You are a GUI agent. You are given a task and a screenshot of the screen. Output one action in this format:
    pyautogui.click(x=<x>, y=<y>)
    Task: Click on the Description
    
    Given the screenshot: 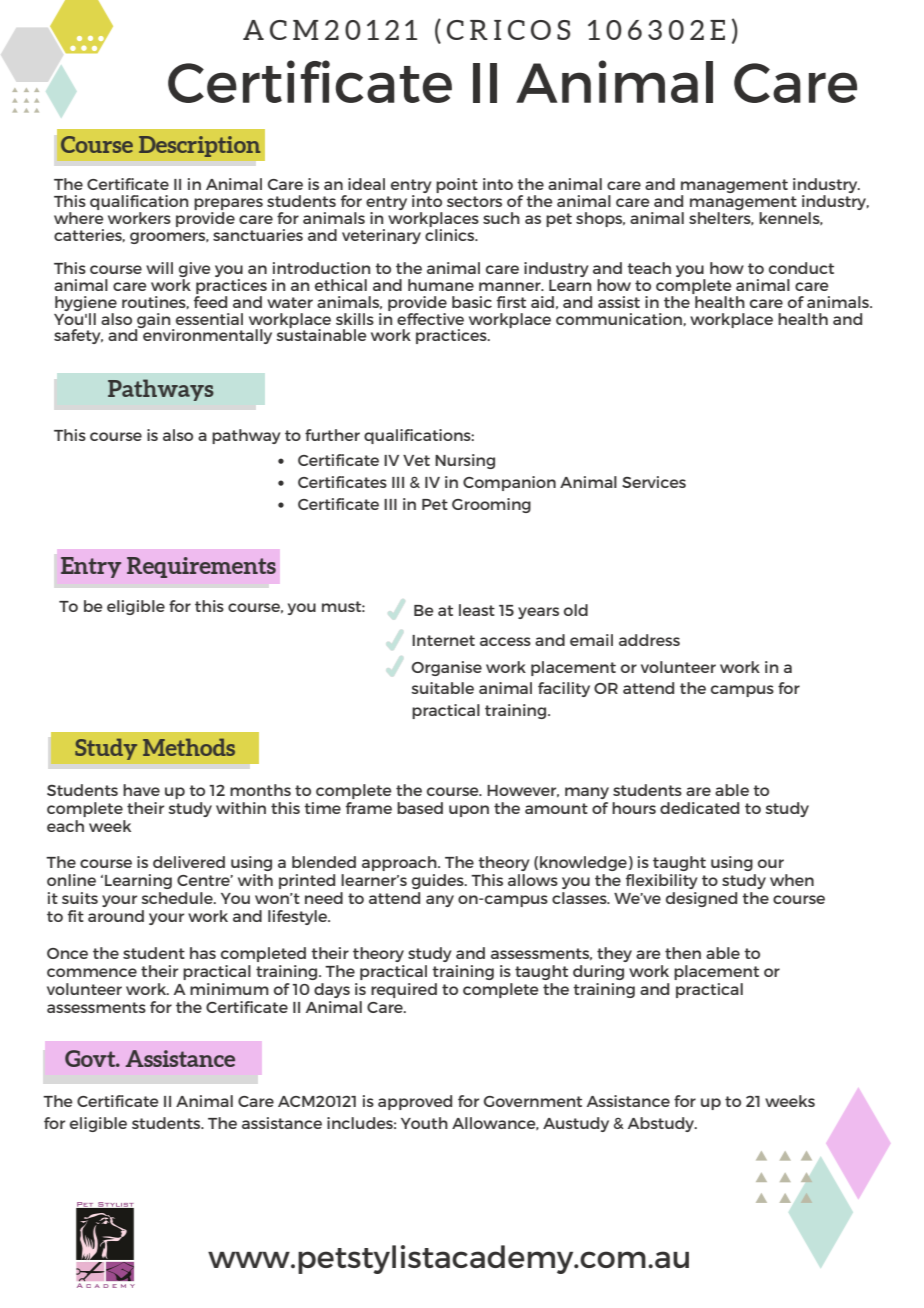 What is the action you would take?
    pyautogui.click(x=199, y=146)
